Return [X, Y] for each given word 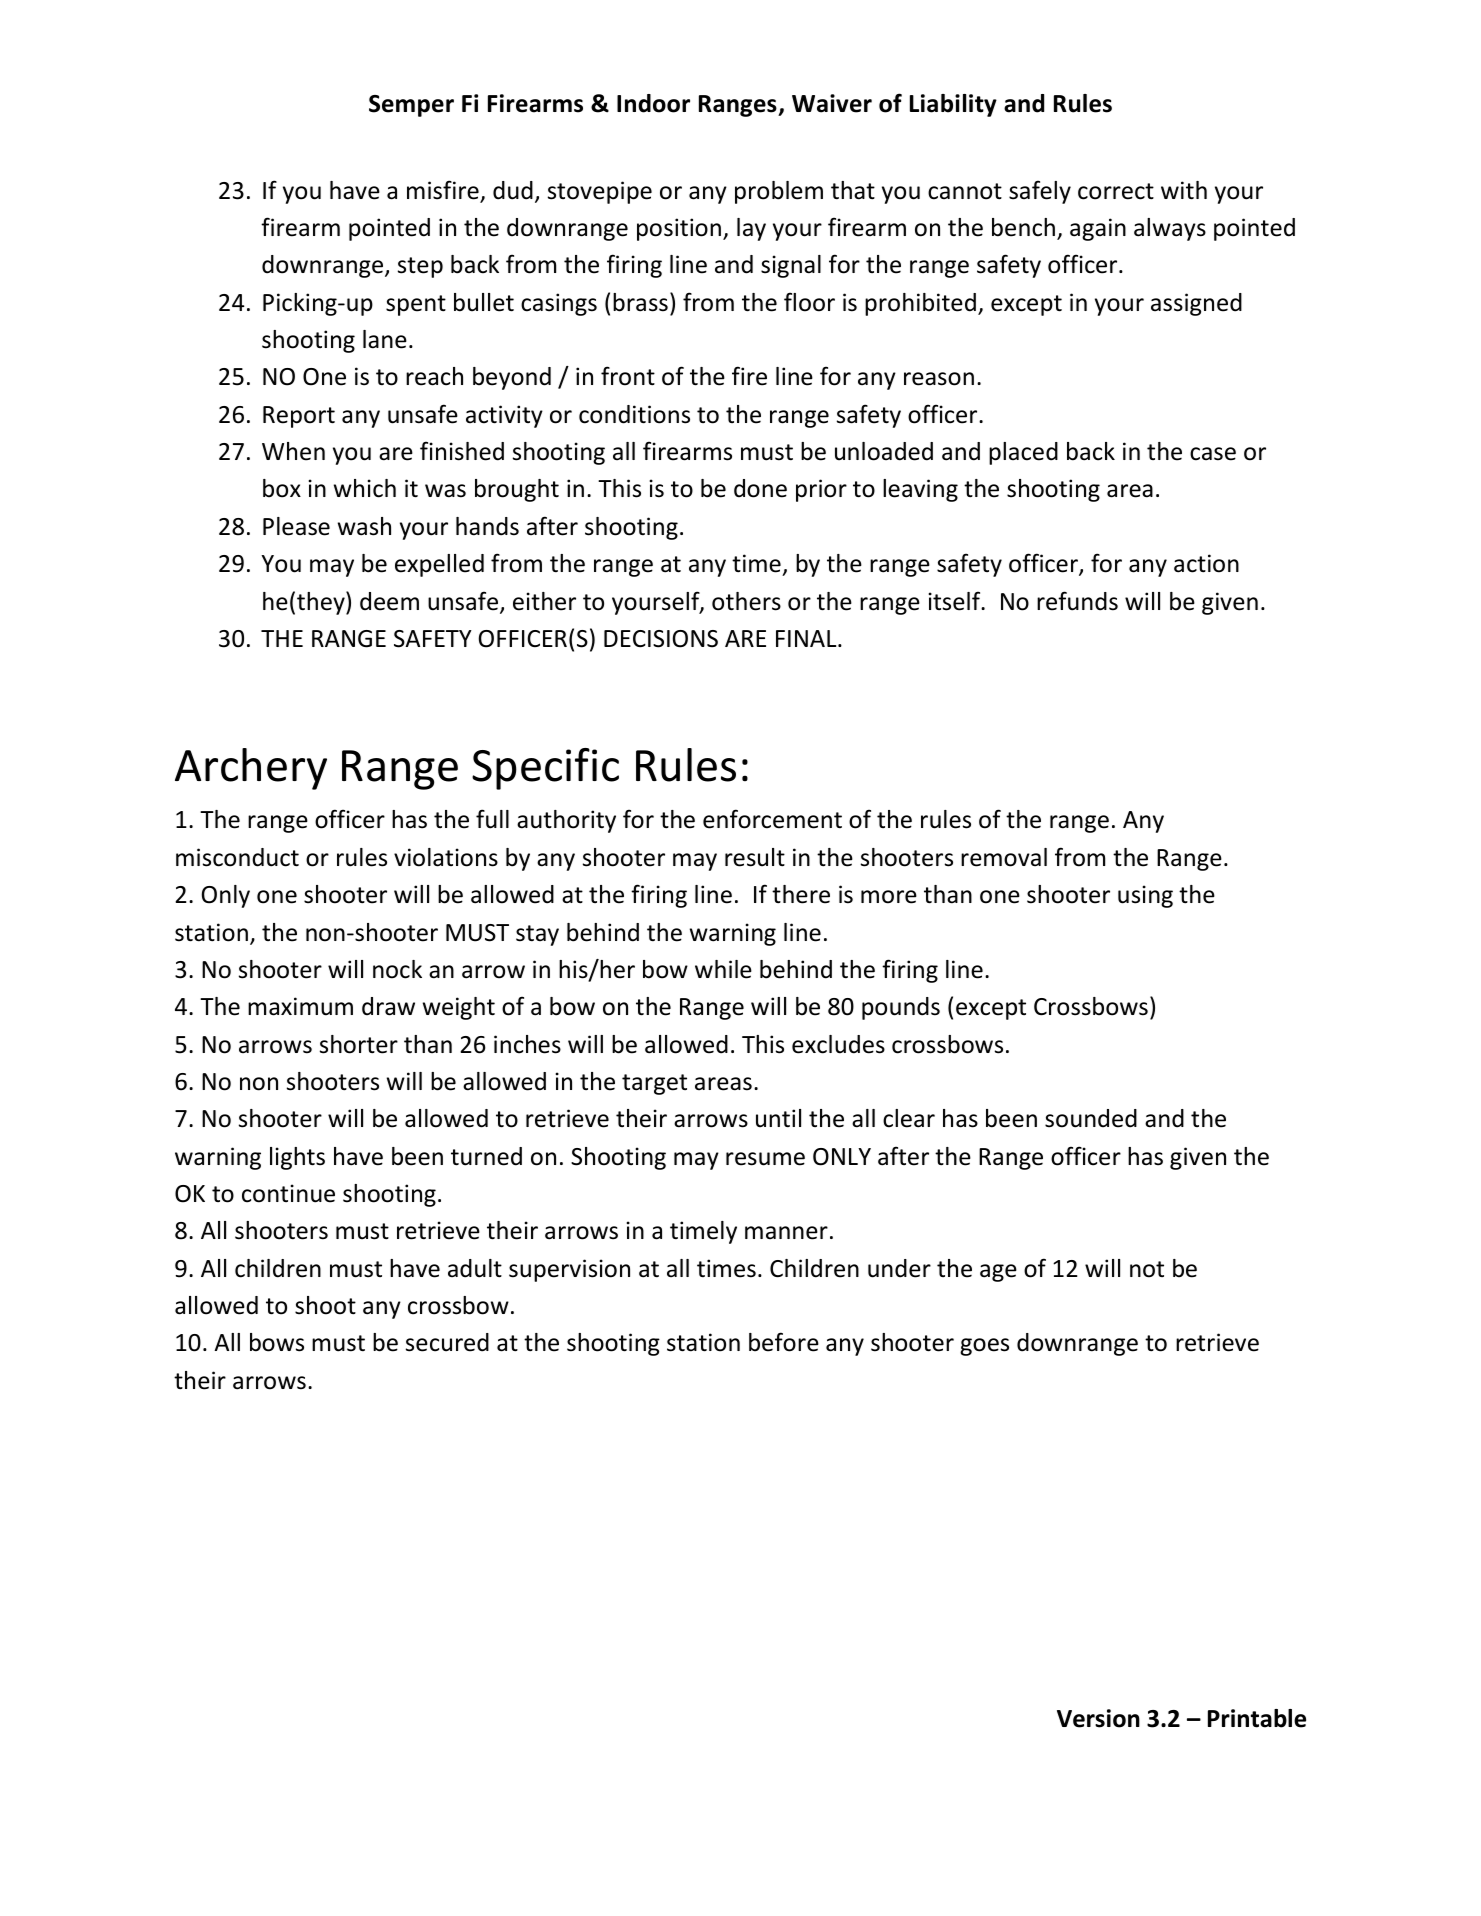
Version [1098, 1718]
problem [779, 192]
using [1145, 896]
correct [1116, 191]
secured [447, 1342]
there [801, 894]
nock [397, 969]
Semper [411, 106]
